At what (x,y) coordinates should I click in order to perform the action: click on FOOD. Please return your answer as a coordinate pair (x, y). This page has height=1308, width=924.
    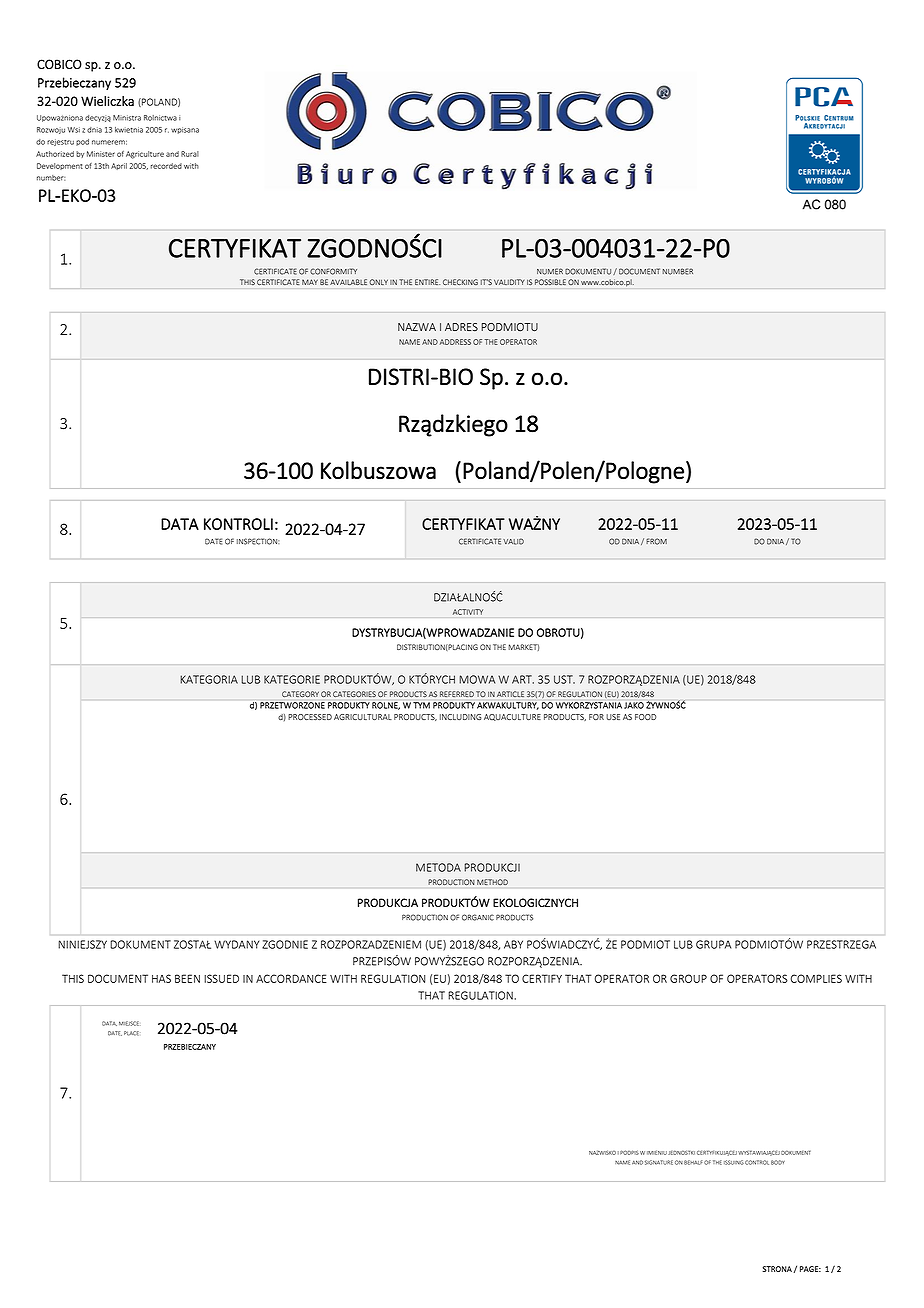
    Looking at the image, I should click on (645, 717).
